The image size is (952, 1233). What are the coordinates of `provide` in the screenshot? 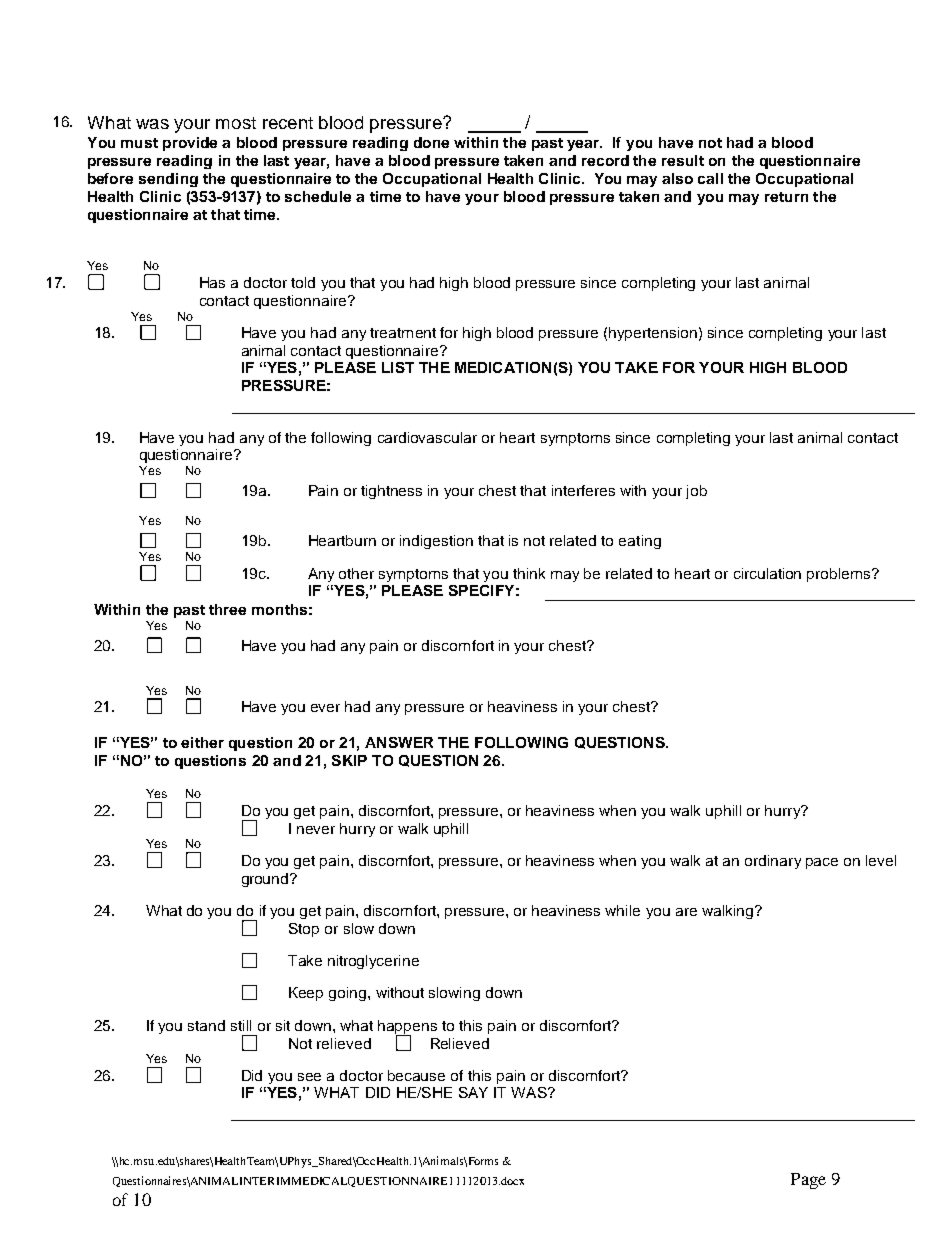 It's located at (190, 144).
